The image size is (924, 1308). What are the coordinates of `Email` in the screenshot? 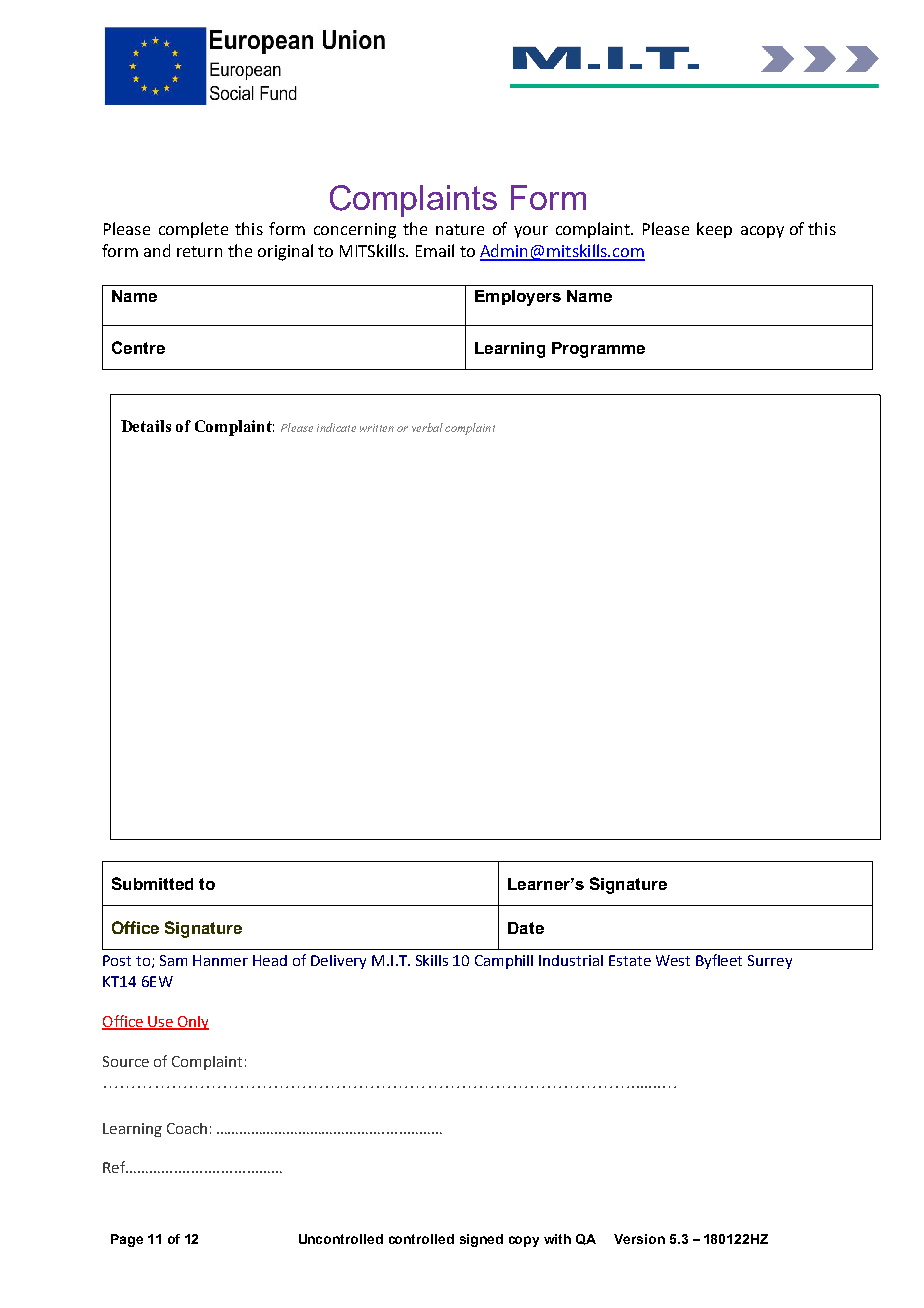 It's located at (435, 250).
